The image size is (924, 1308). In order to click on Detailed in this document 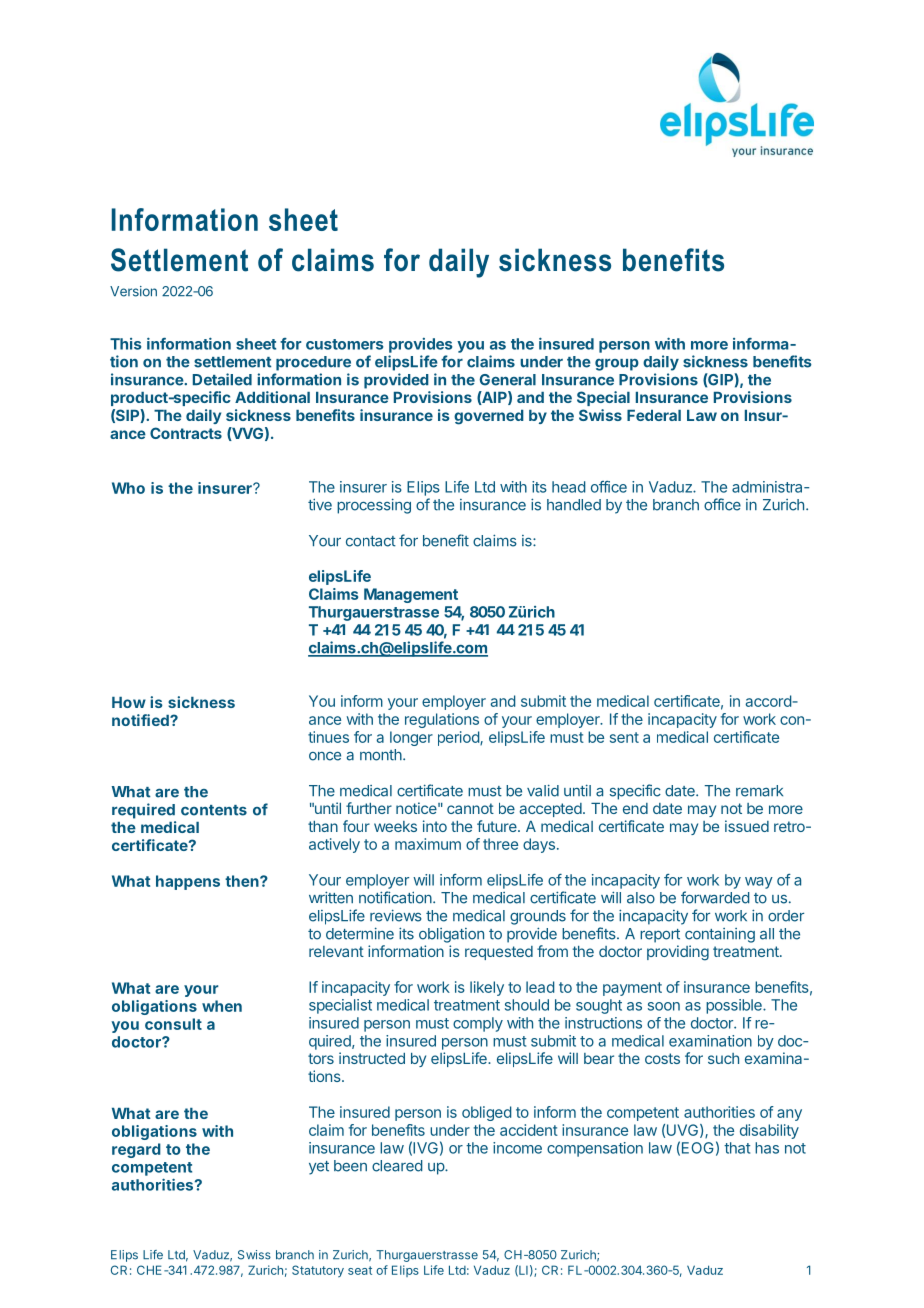, I will do `click(222, 379)`.
